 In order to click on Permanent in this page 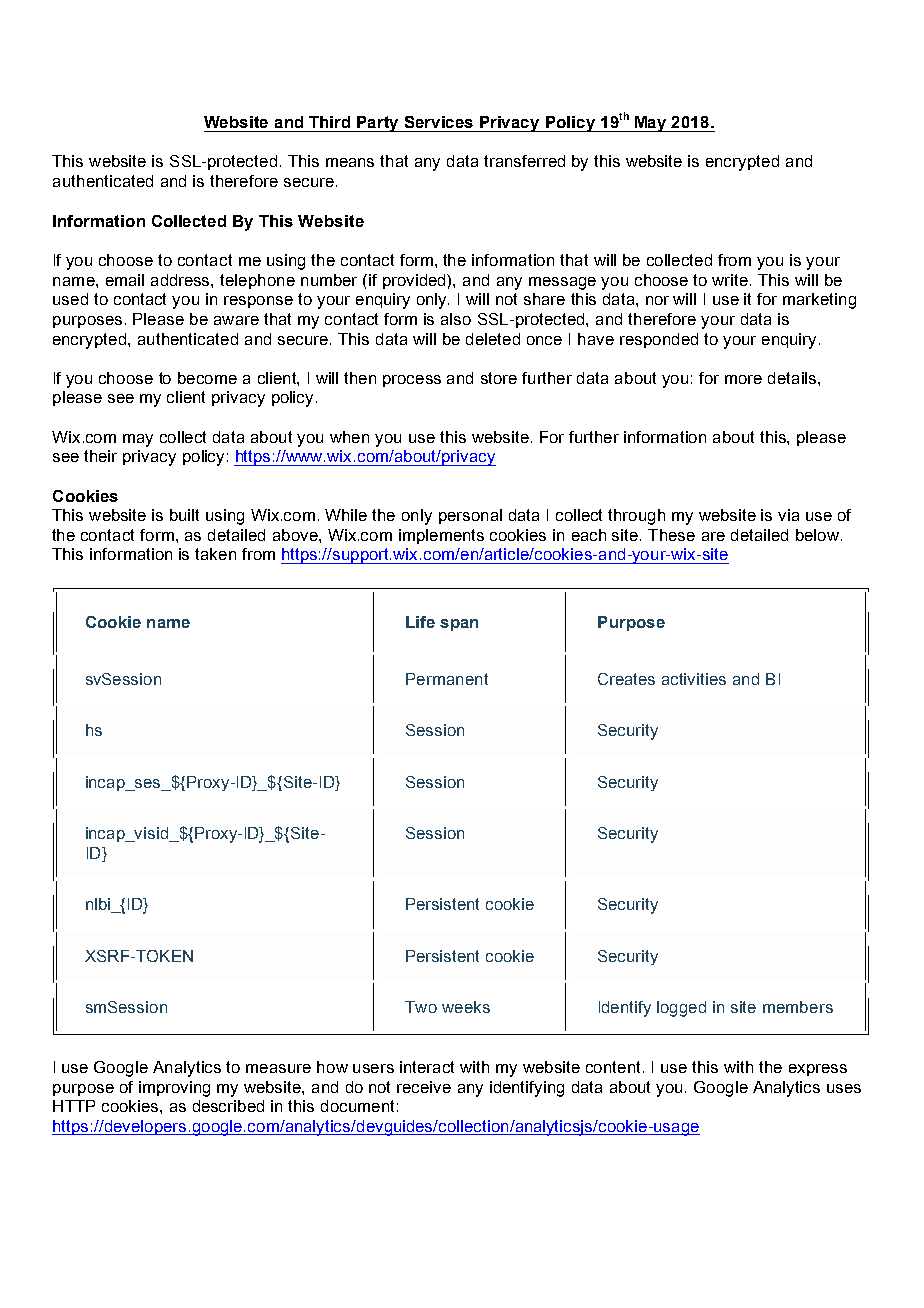, I will do `click(447, 679)`.
